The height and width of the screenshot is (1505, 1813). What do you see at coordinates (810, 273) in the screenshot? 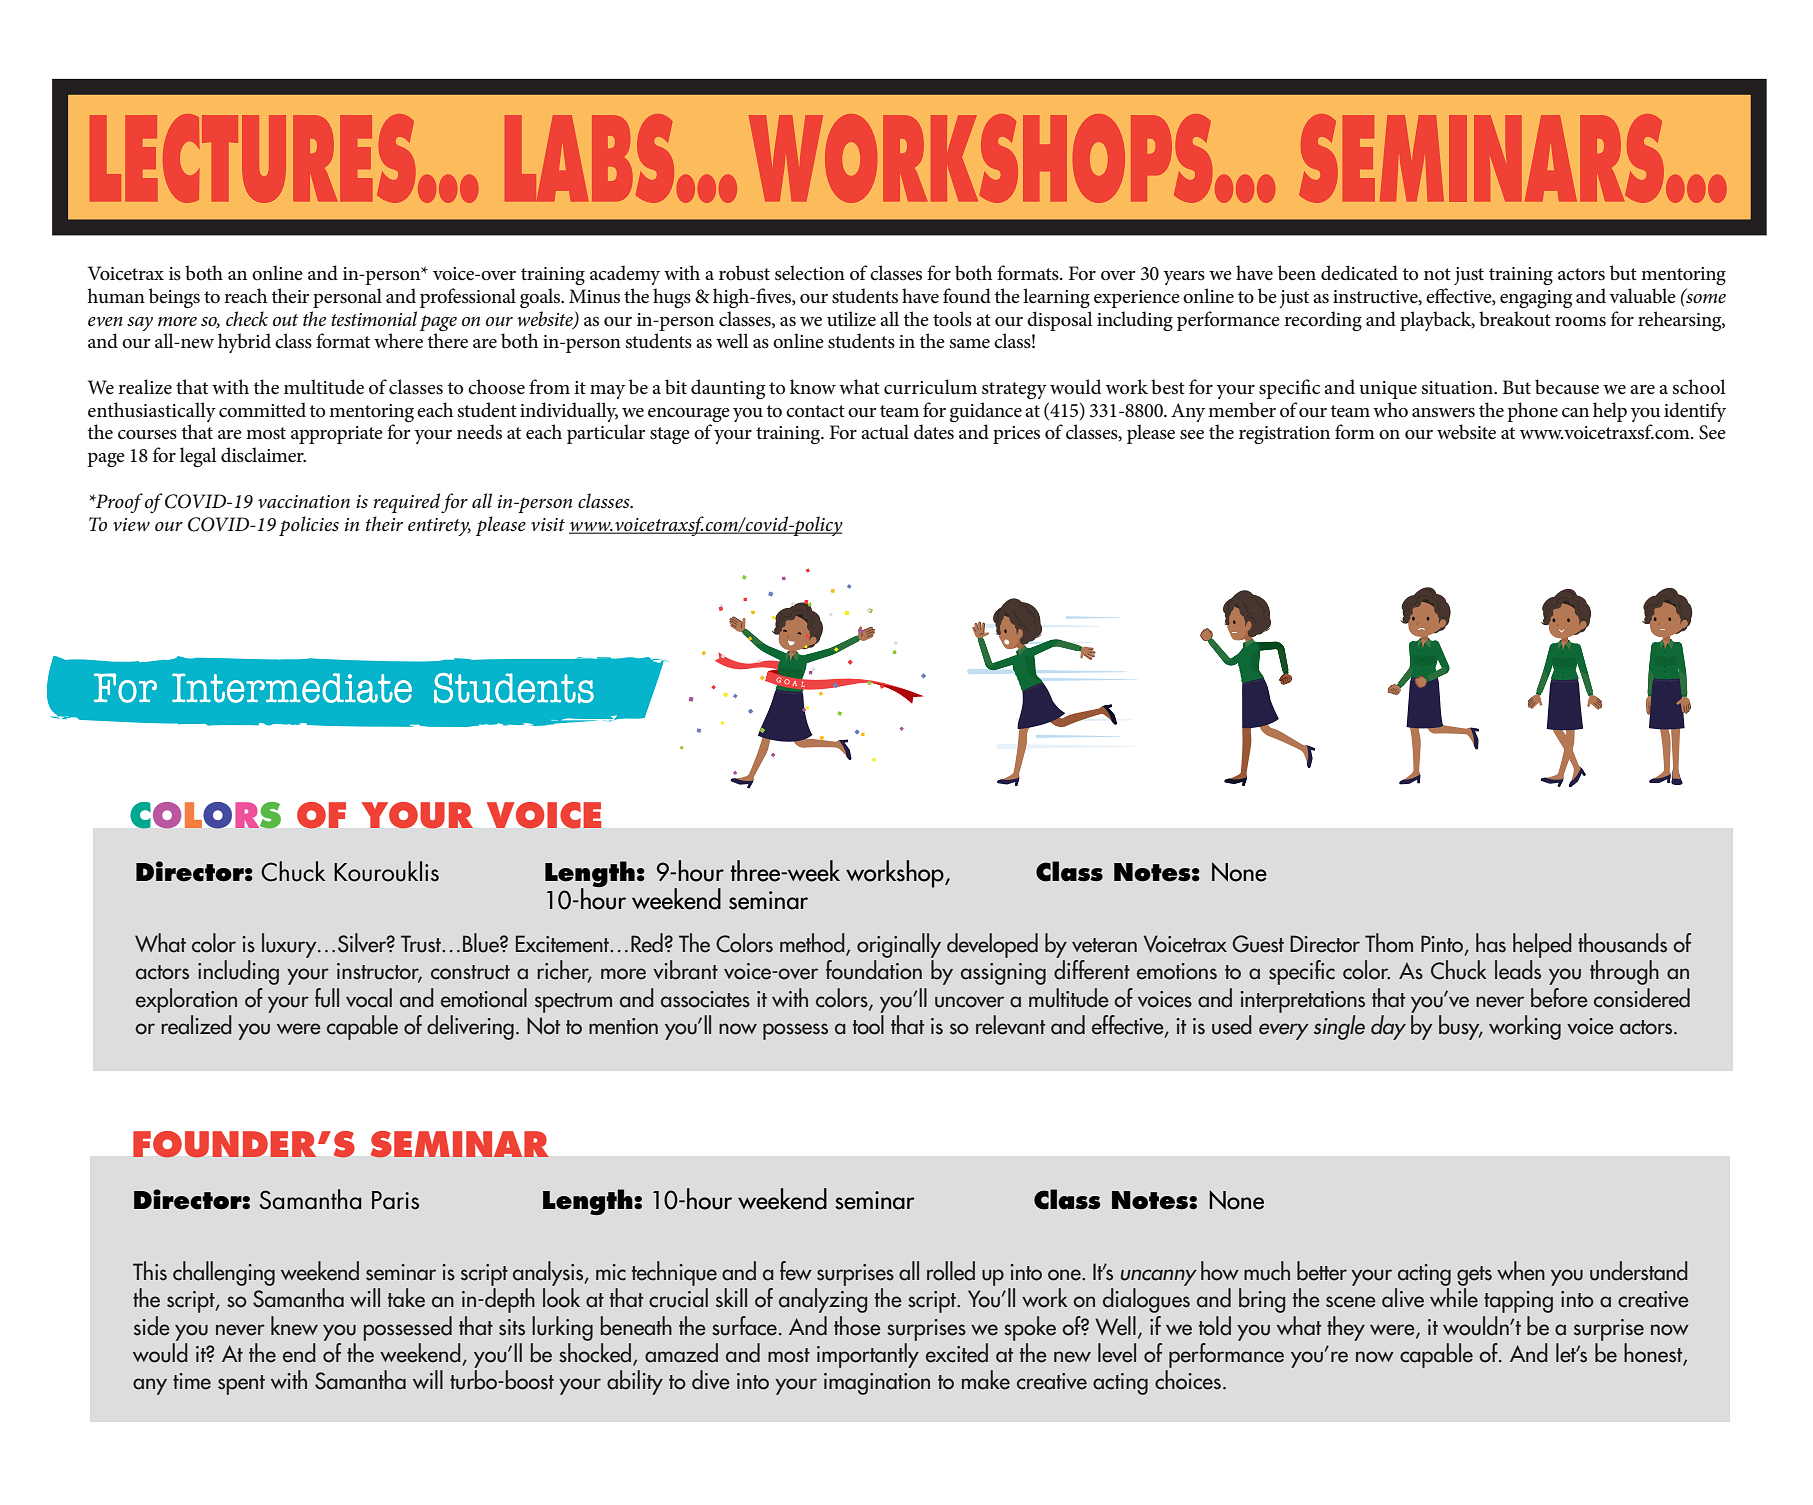
I see `selection` at bounding box center [810, 273].
